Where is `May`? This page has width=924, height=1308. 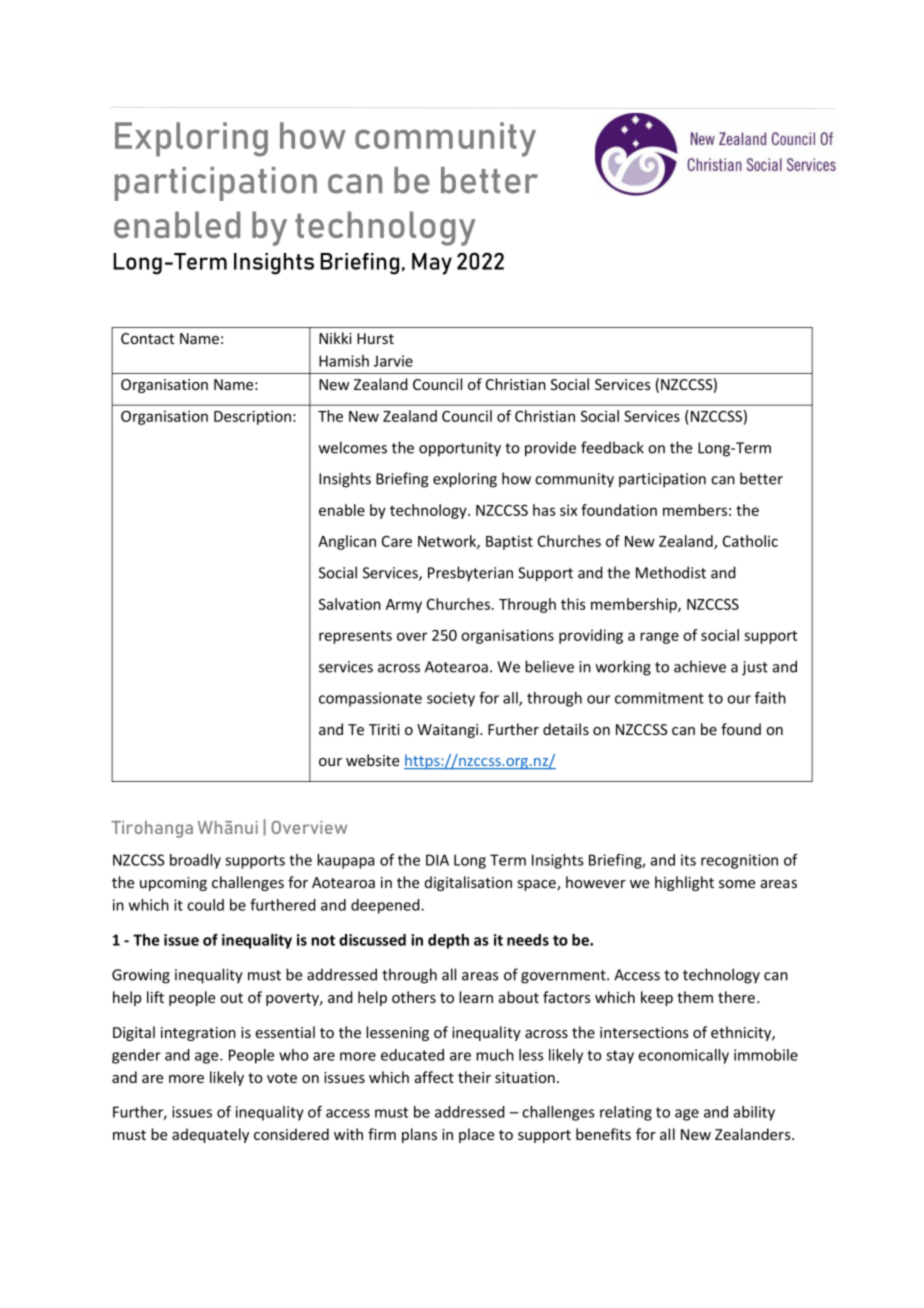 May is located at coordinates (432, 264).
